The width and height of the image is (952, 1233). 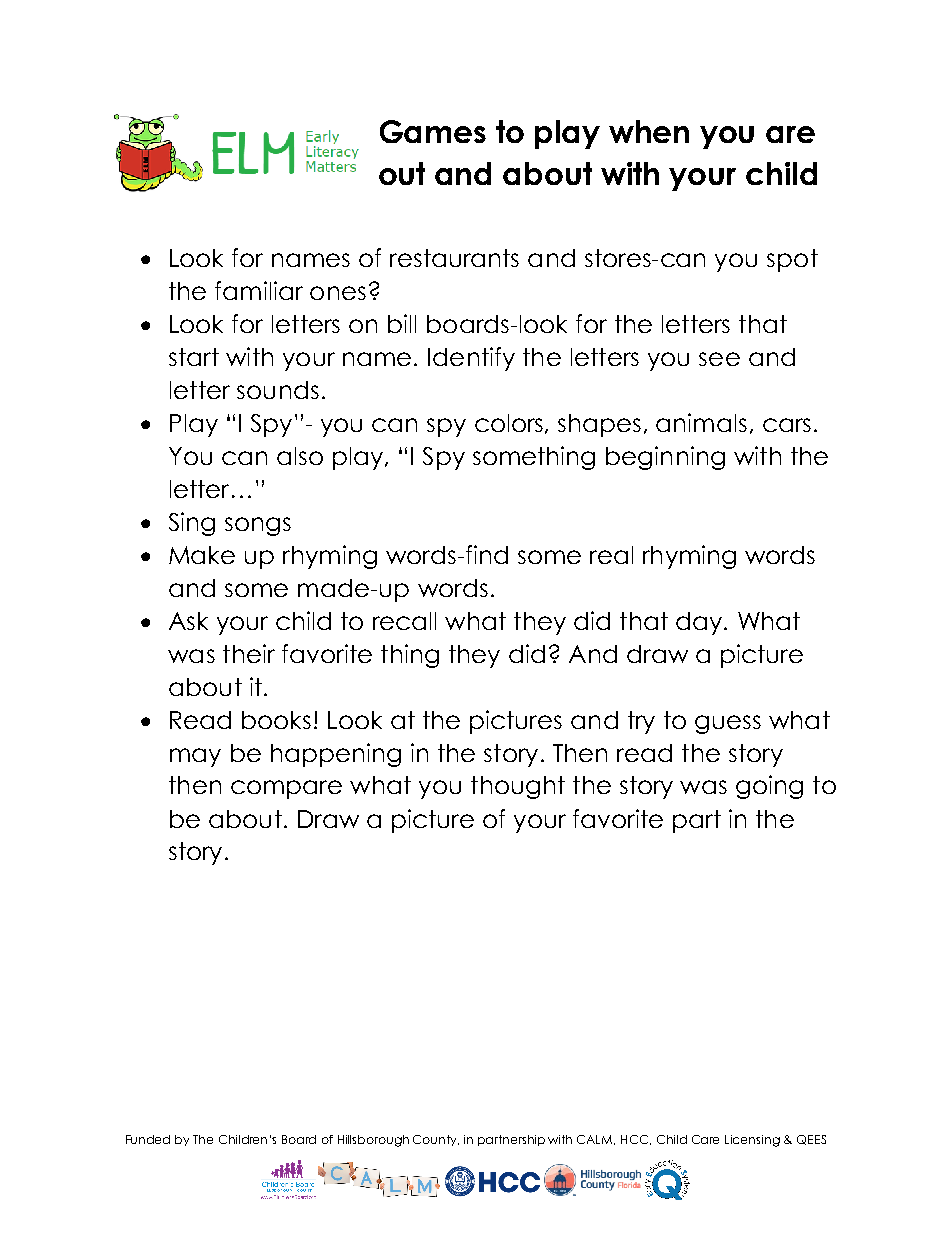 What do you see at coordinates (148, 1139) in the image?
I see `Funded` at bounding box center [148, 1139].
